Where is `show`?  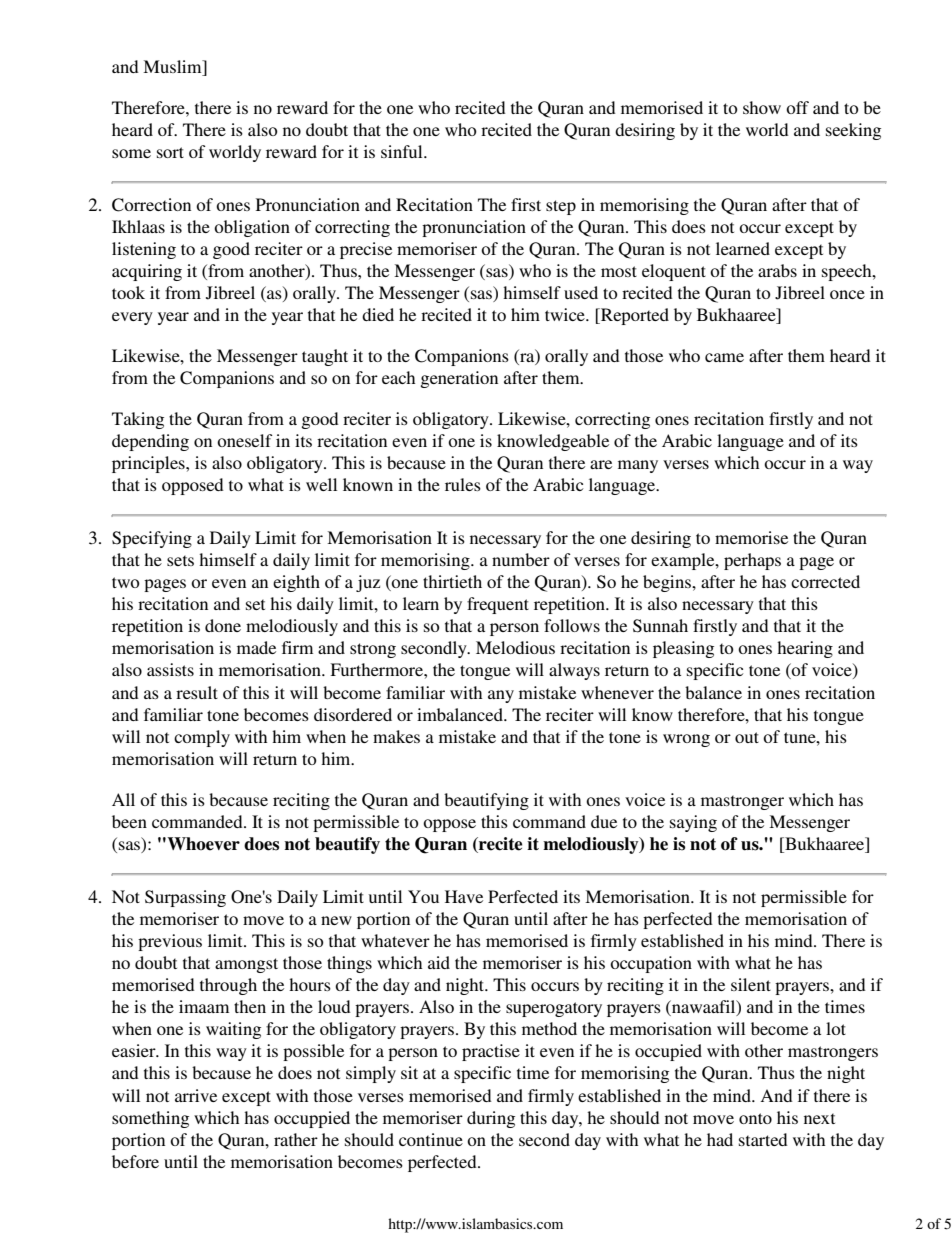
show is located at coordinates (762, 107).
